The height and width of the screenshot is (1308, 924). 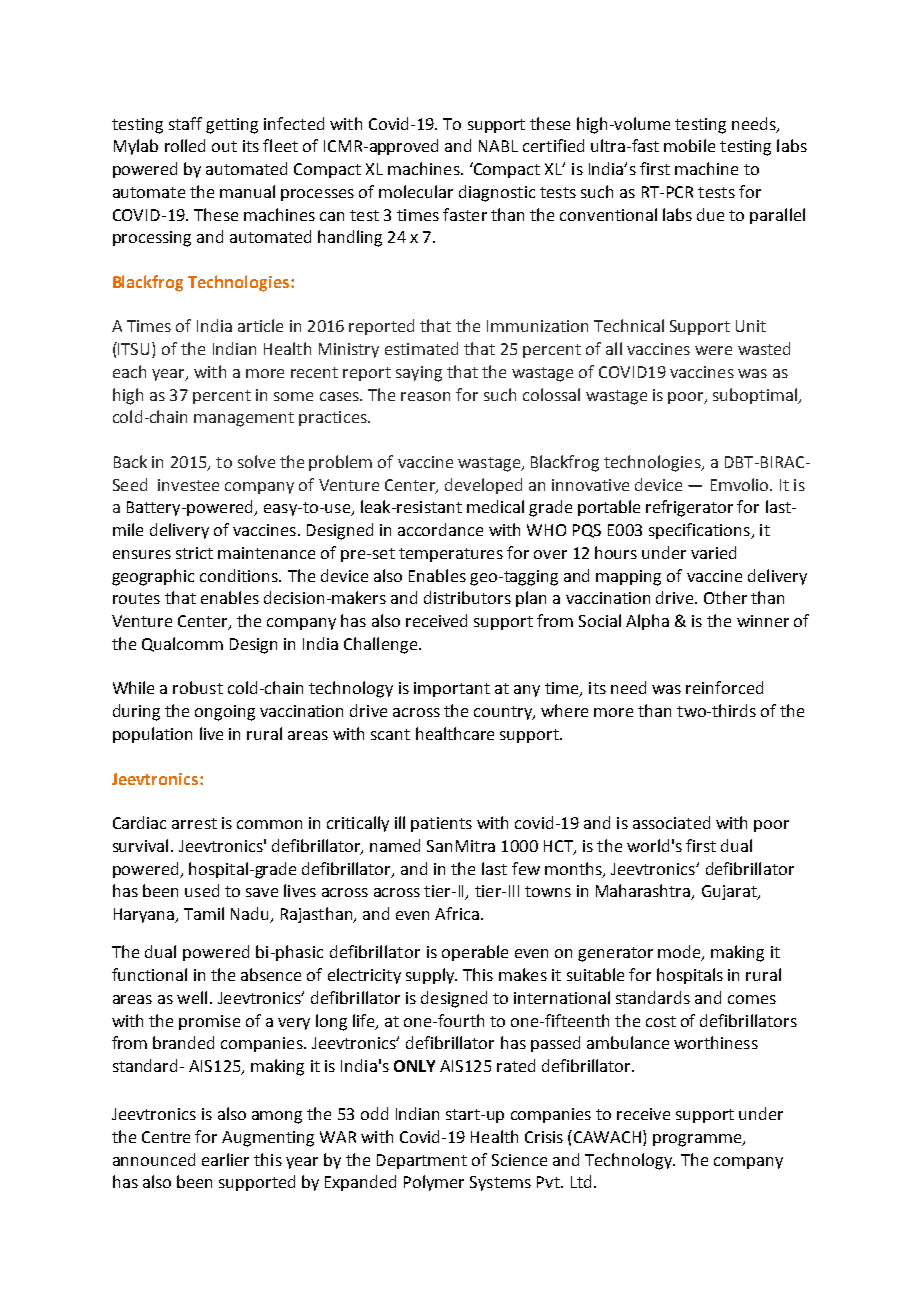 What do you see at coordinates (698, 1140) in the screenshot?
I see `programme` at bounding box center [698, 1140].
